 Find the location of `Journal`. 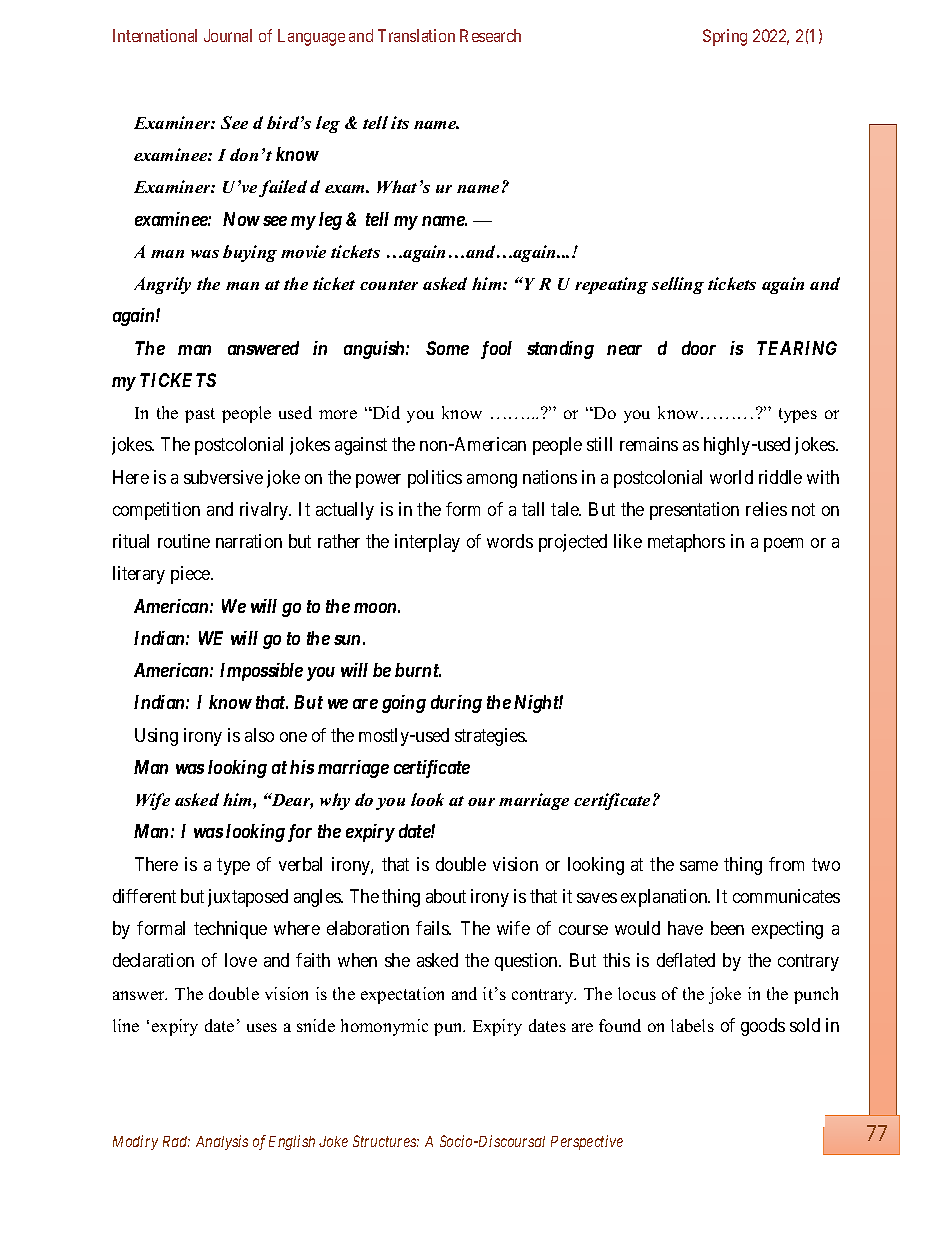

Journal is located at coordinates (228, 35).
